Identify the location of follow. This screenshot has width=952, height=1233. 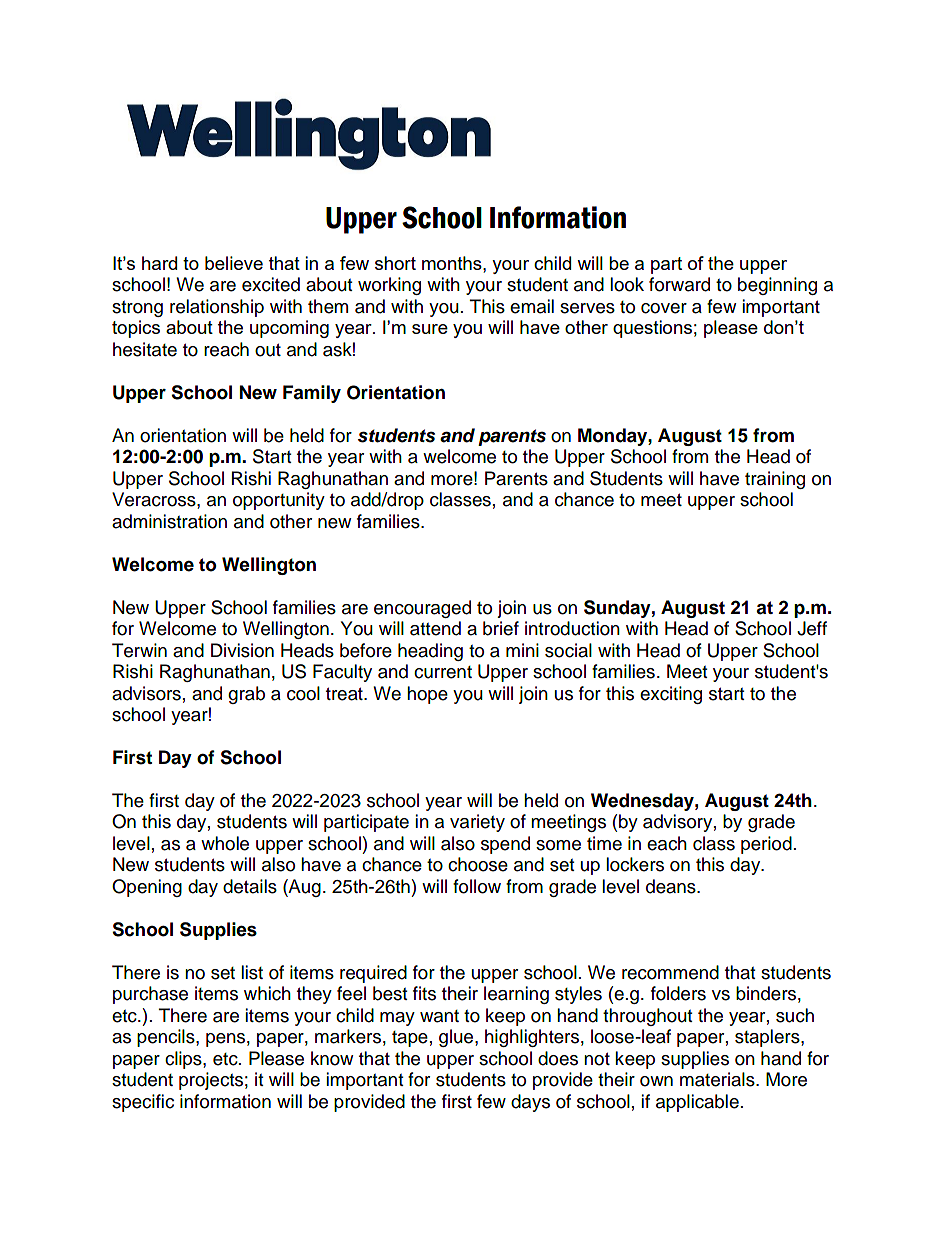
(477, 886).
